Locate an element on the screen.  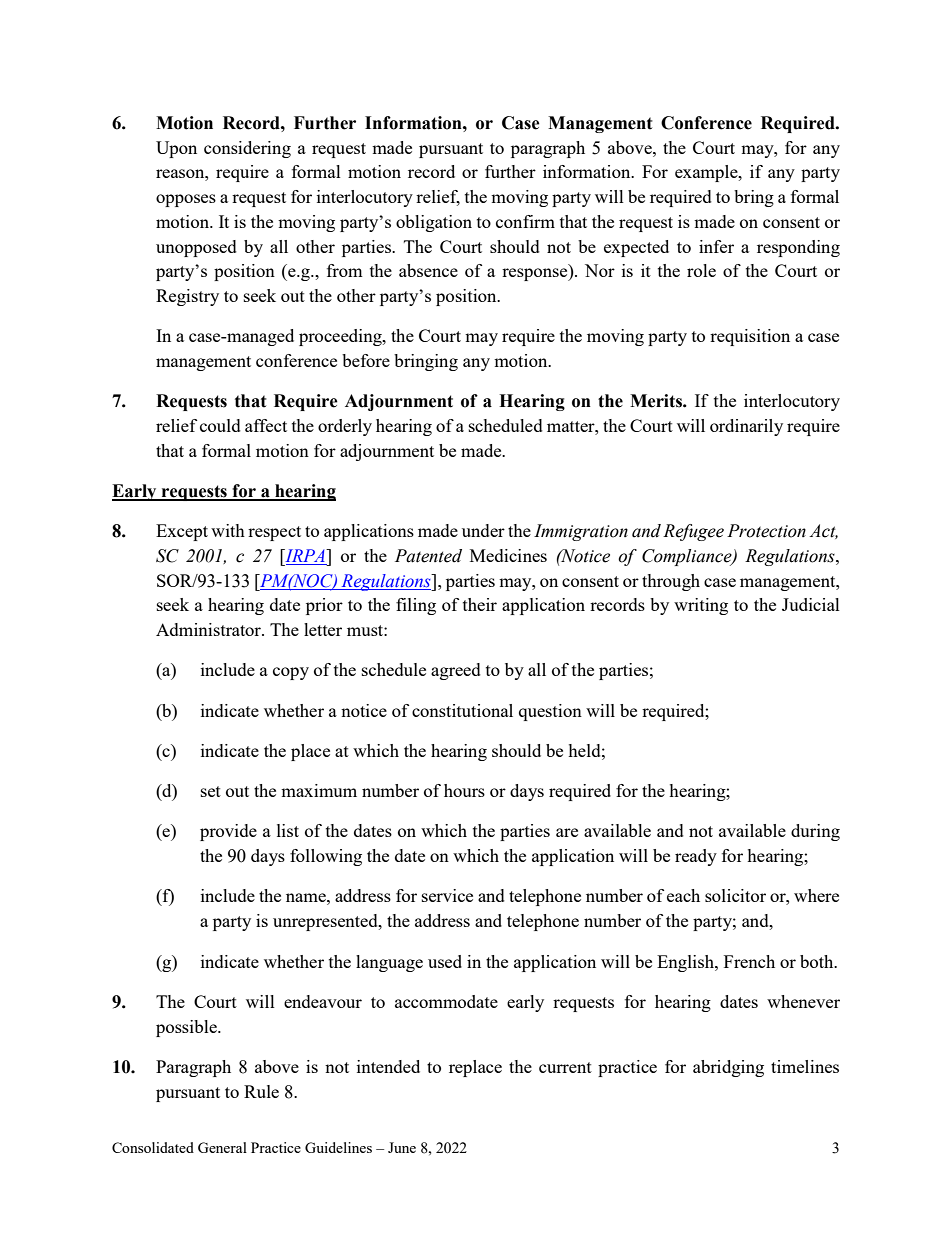
example is located at coordinates (707, 173).
